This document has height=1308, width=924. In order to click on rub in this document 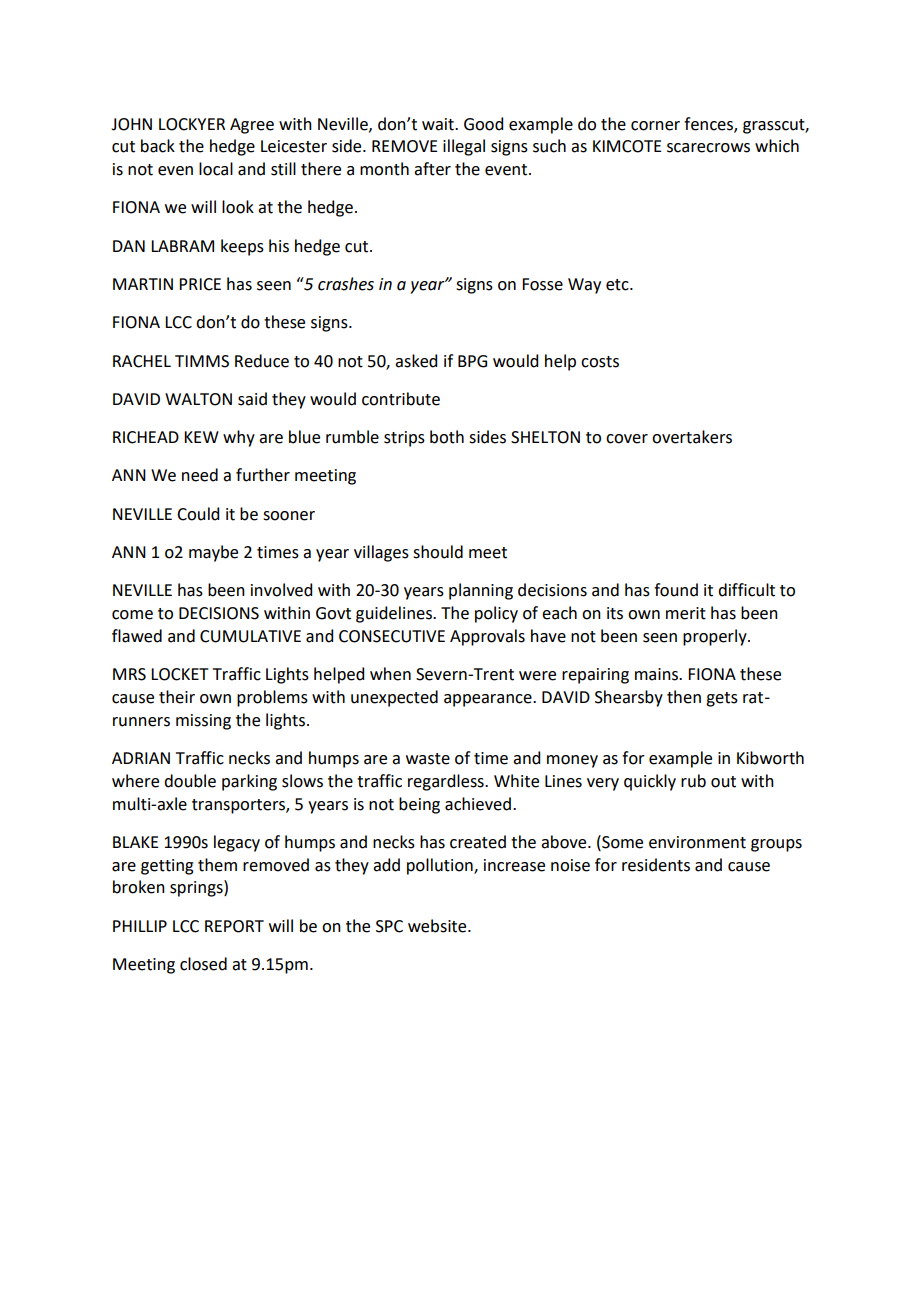, I will do `click(693, 781)`.
